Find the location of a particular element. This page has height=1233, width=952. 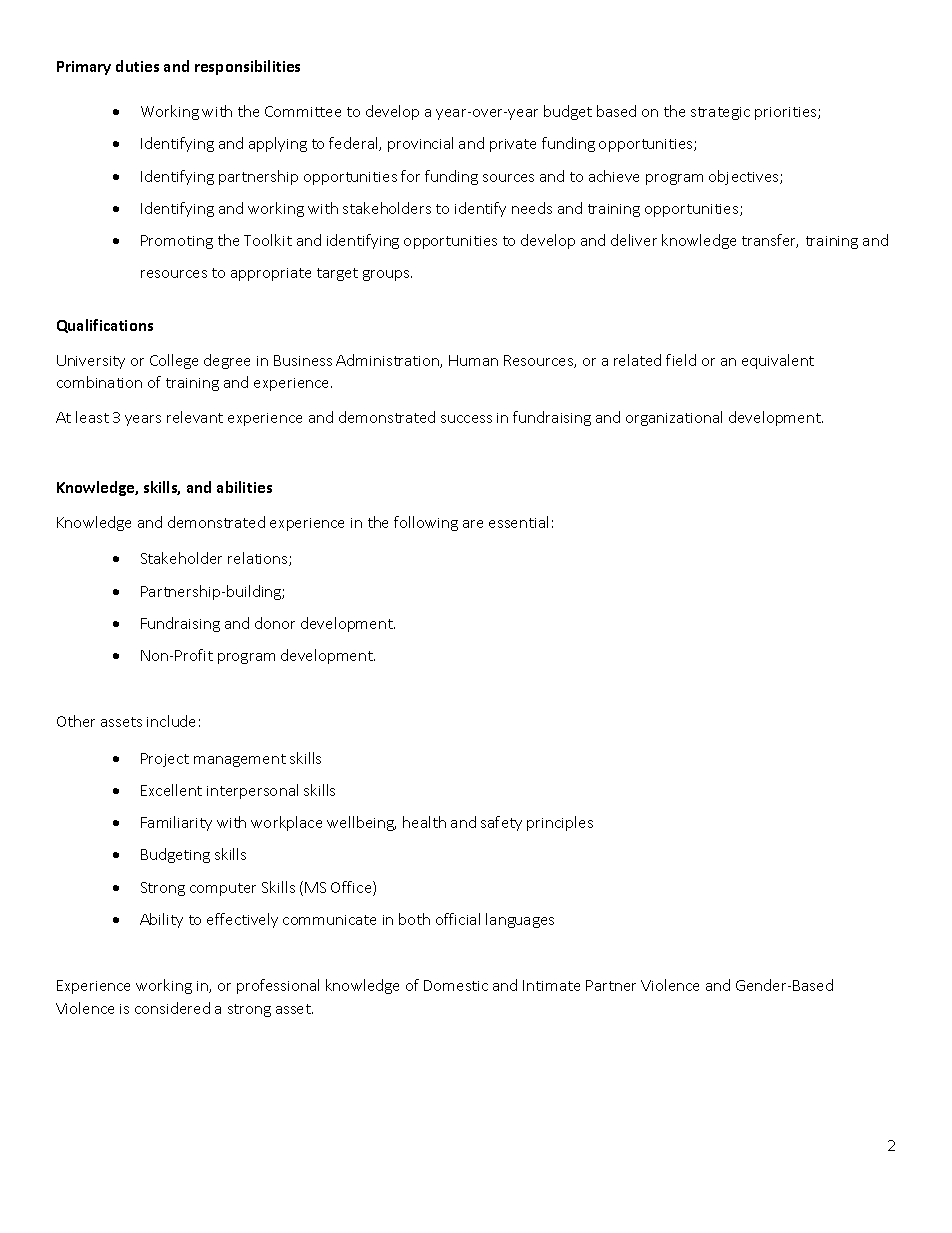

groups is located at coordinates (387, 275).
